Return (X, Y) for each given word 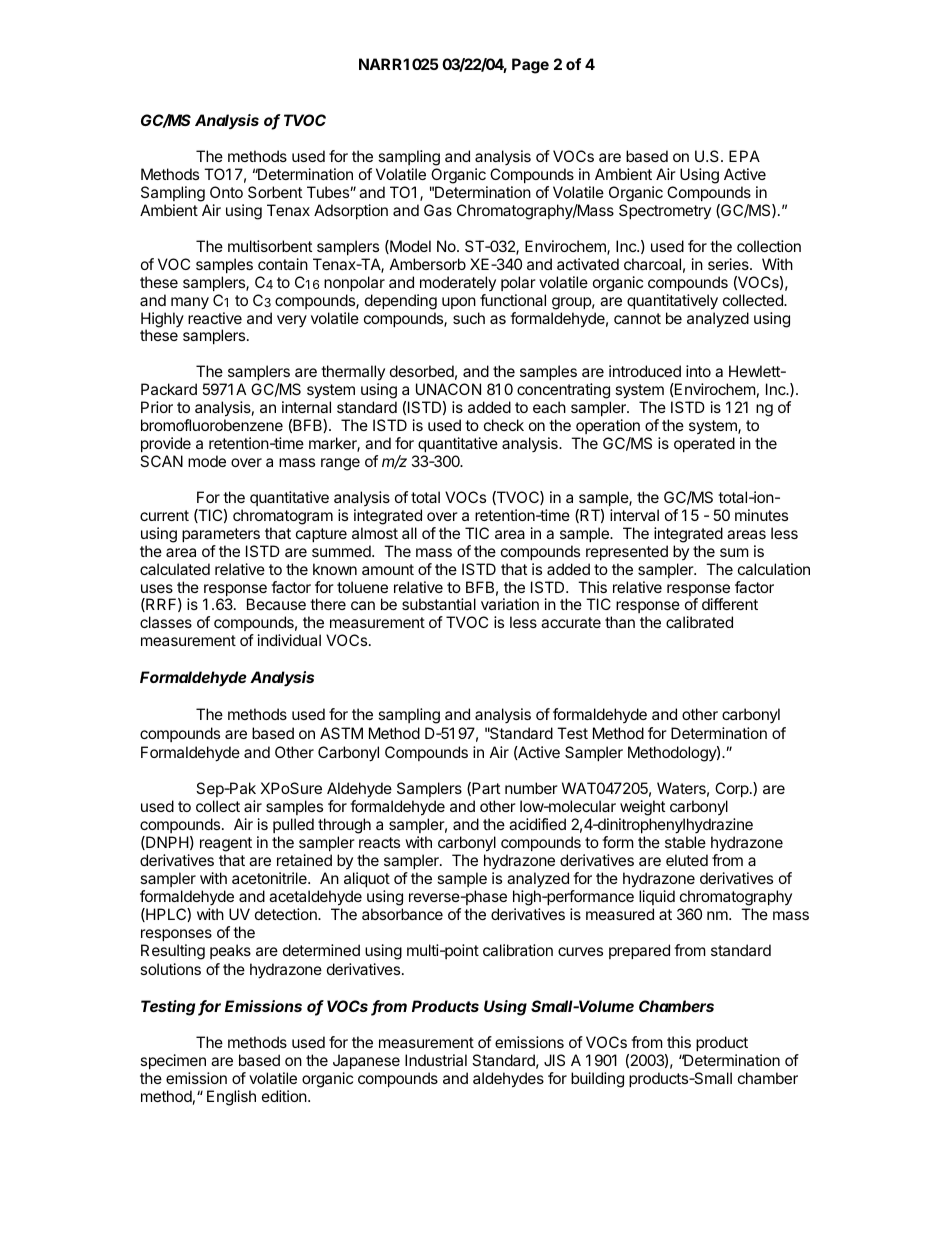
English (231, 1098)
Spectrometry (665, 211)
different (730, 604)
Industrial (436, 1060)
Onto (226, 192)
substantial (439, 604)
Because (276, 604)
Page (530, 66)
